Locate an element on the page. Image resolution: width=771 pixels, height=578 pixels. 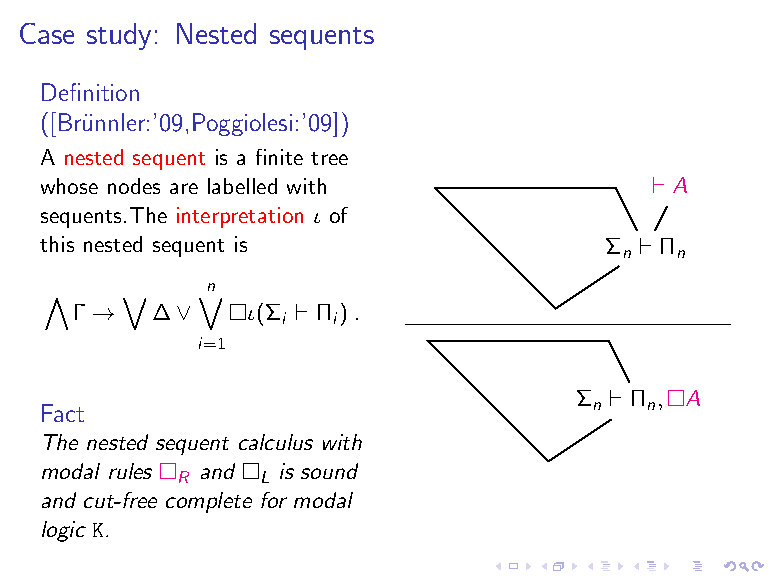
sound is located at coordinates (329, 471).
